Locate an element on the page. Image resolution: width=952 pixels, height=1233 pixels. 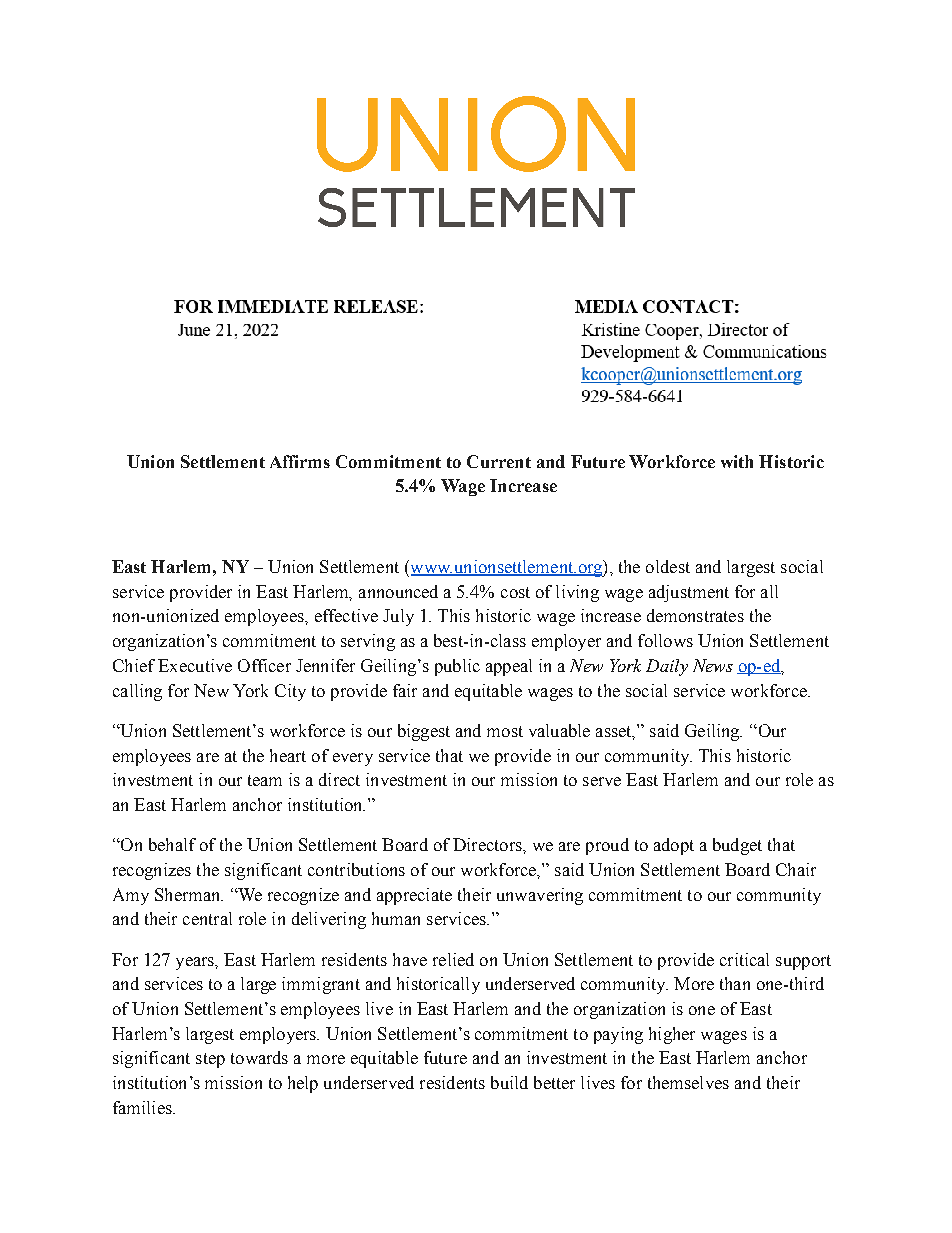
with is located at coordinates (737, 461).
